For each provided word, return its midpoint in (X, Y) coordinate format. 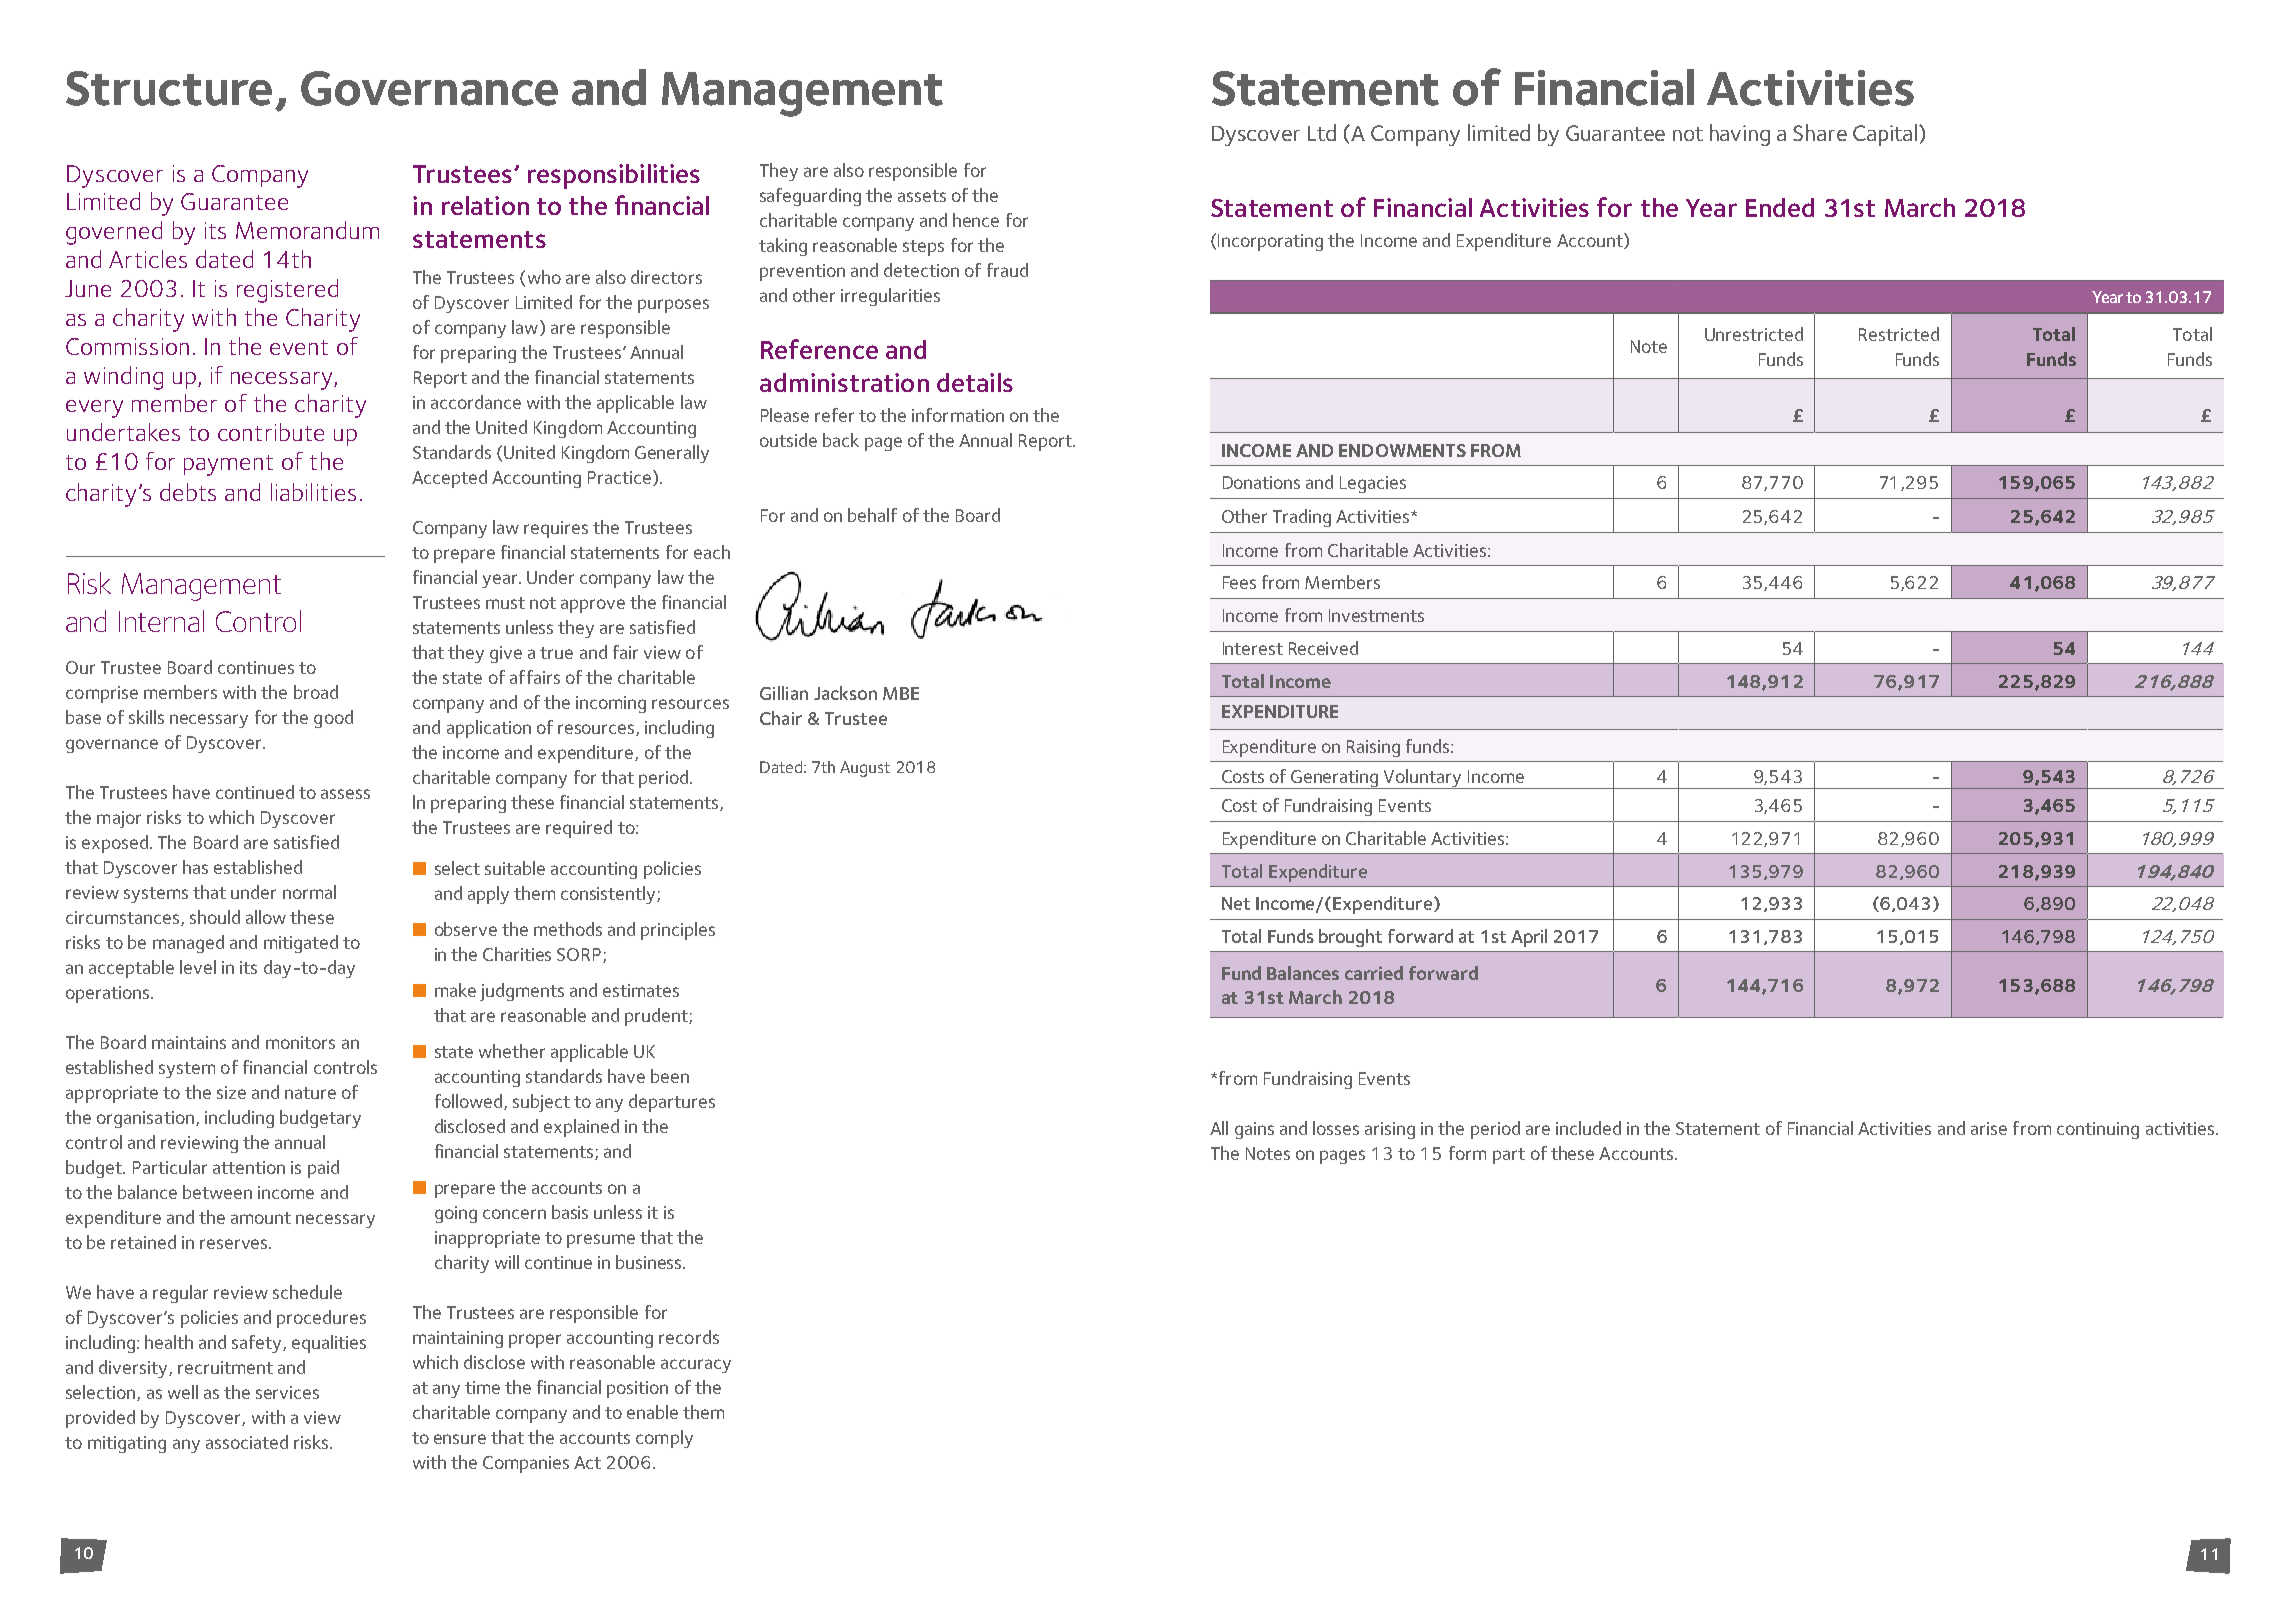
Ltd (1322, 132)
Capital (1885, 135)
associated (247, 1442)
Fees (1239, 582)
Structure (169, 88)
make (455, 990)
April (1529, 938)
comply (664, 1439)
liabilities (313, 492)
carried (1374, 973)
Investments (1376, 615)
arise (1989, 1128)
